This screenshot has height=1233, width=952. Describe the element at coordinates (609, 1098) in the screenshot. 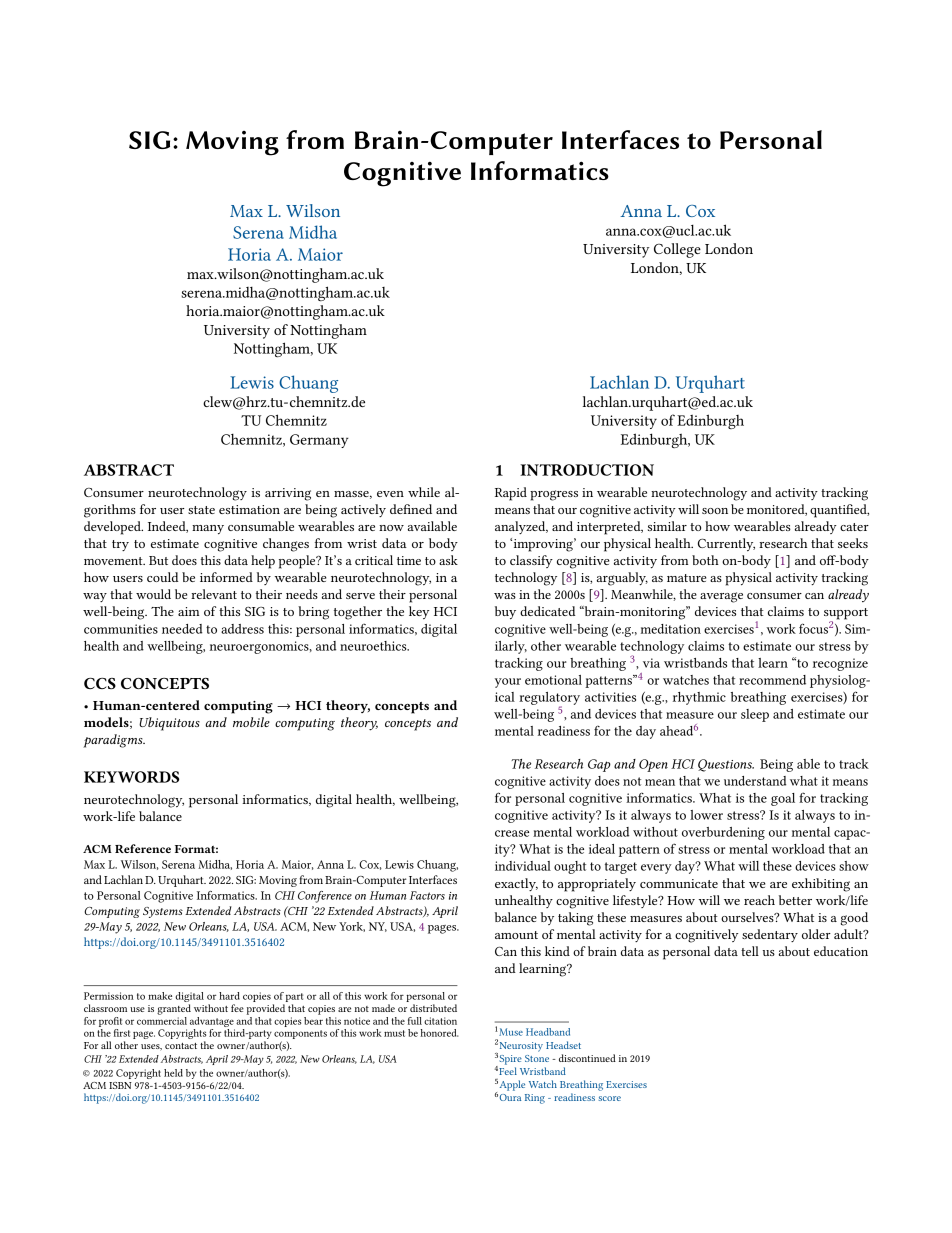

I see `score` at that location.
